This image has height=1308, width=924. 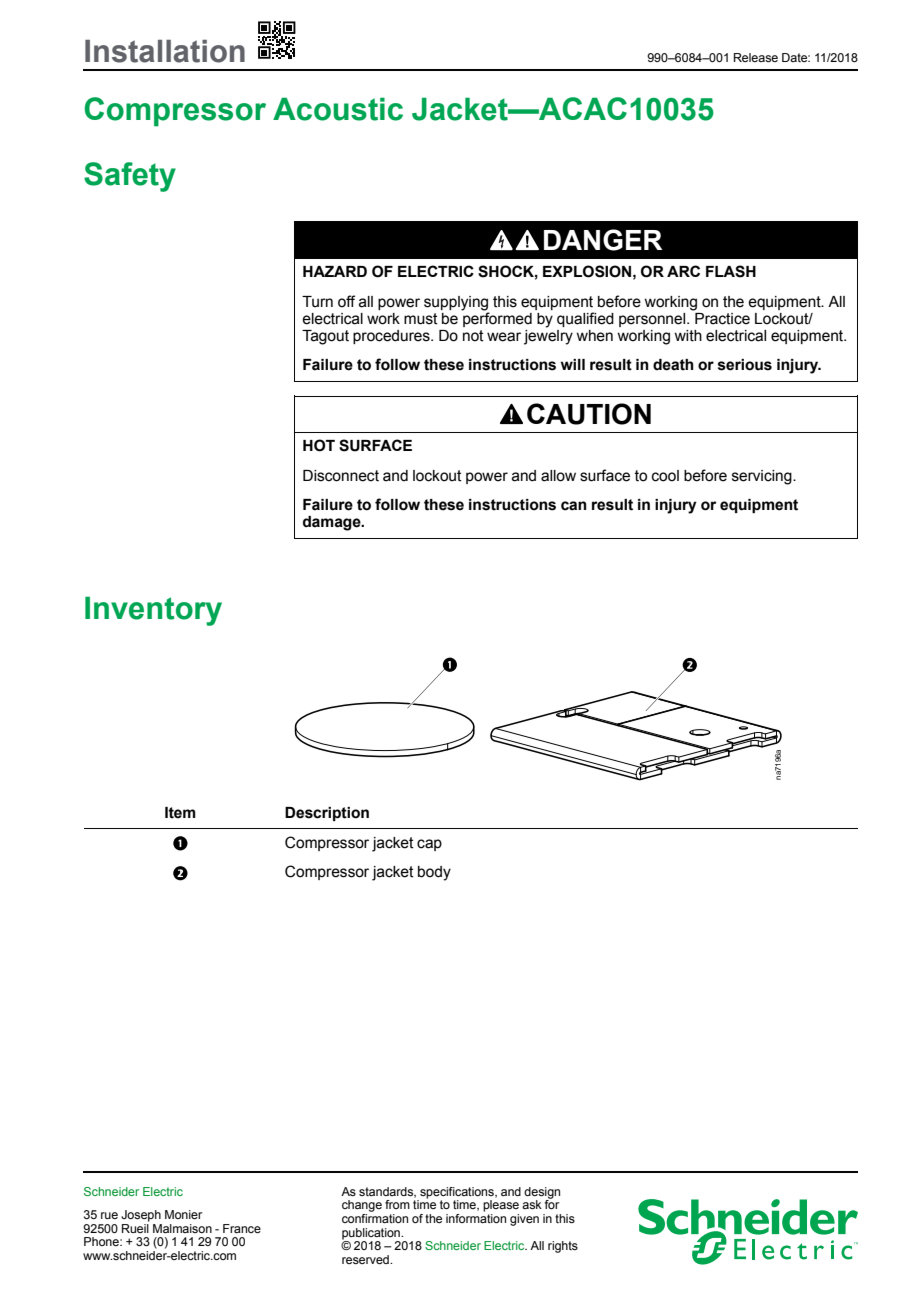 I want to click on Acoustic, so click(x=338, y=109).
